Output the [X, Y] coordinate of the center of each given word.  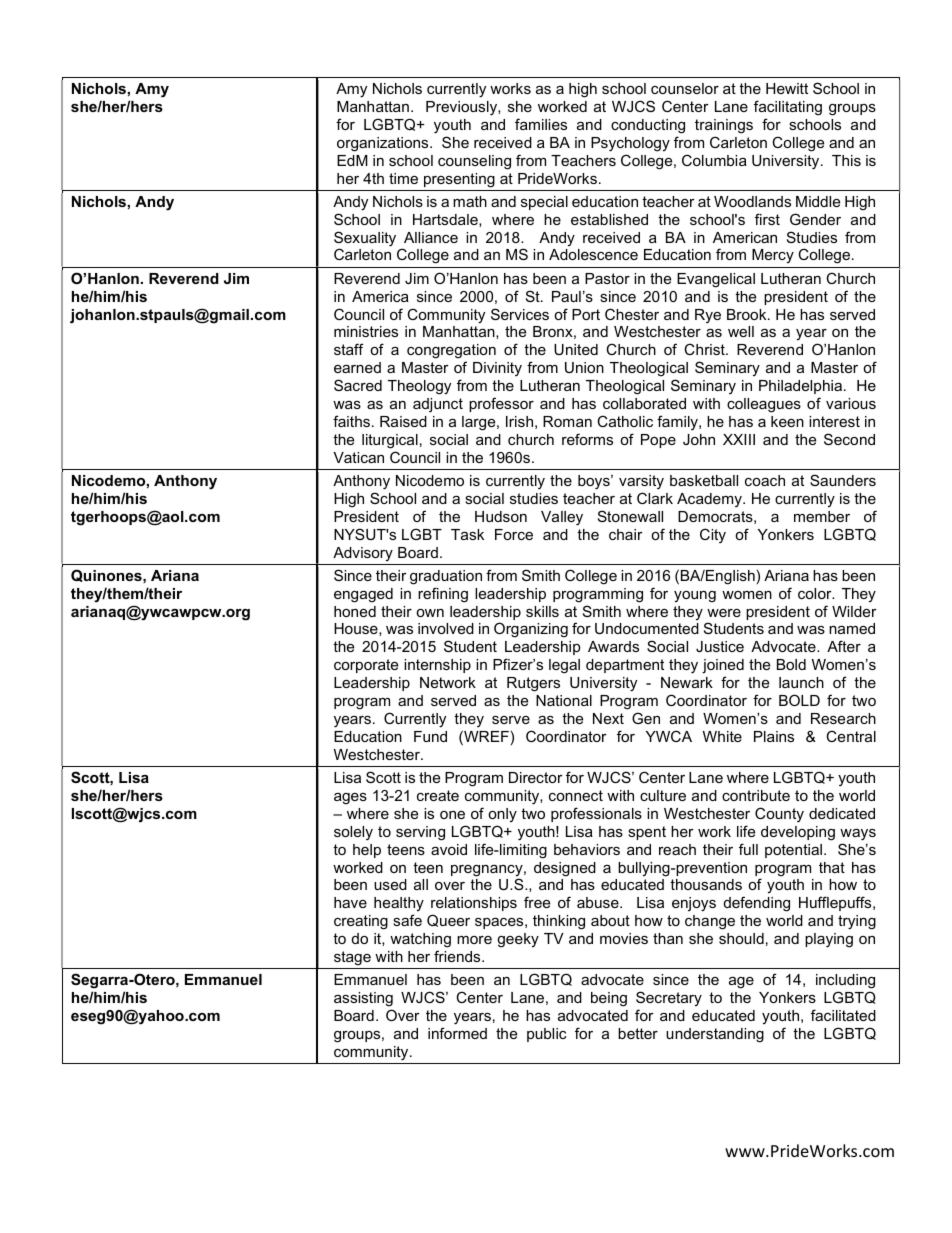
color [816, 593]
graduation [446, 577]
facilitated [843, 1015]
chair [626, 534]
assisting [363, 999]
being [609, 999]
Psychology [630, 144]
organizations [384, 144]
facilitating [788, 108]
